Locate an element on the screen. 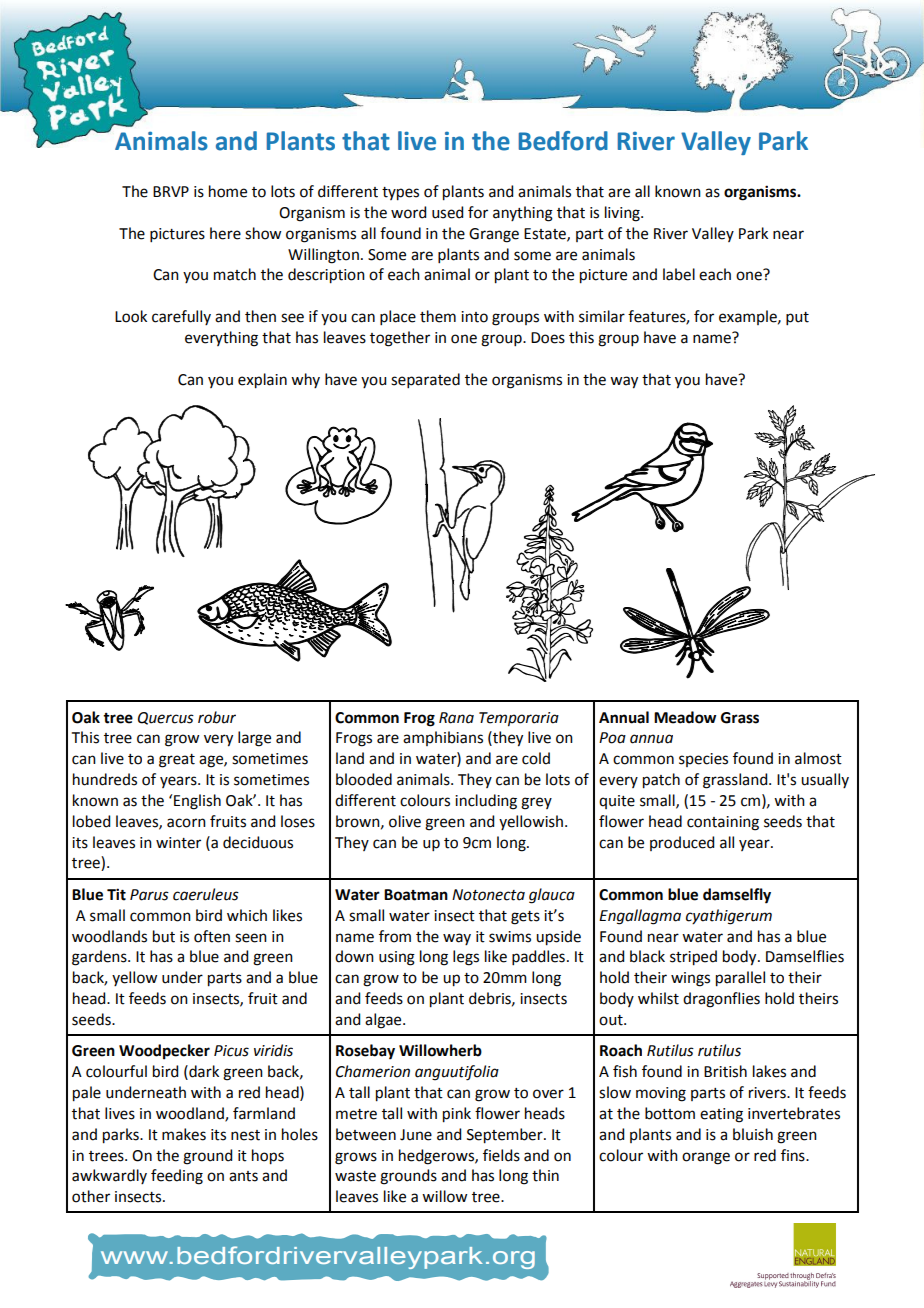  Rana is located at coordinates (456, 718).
